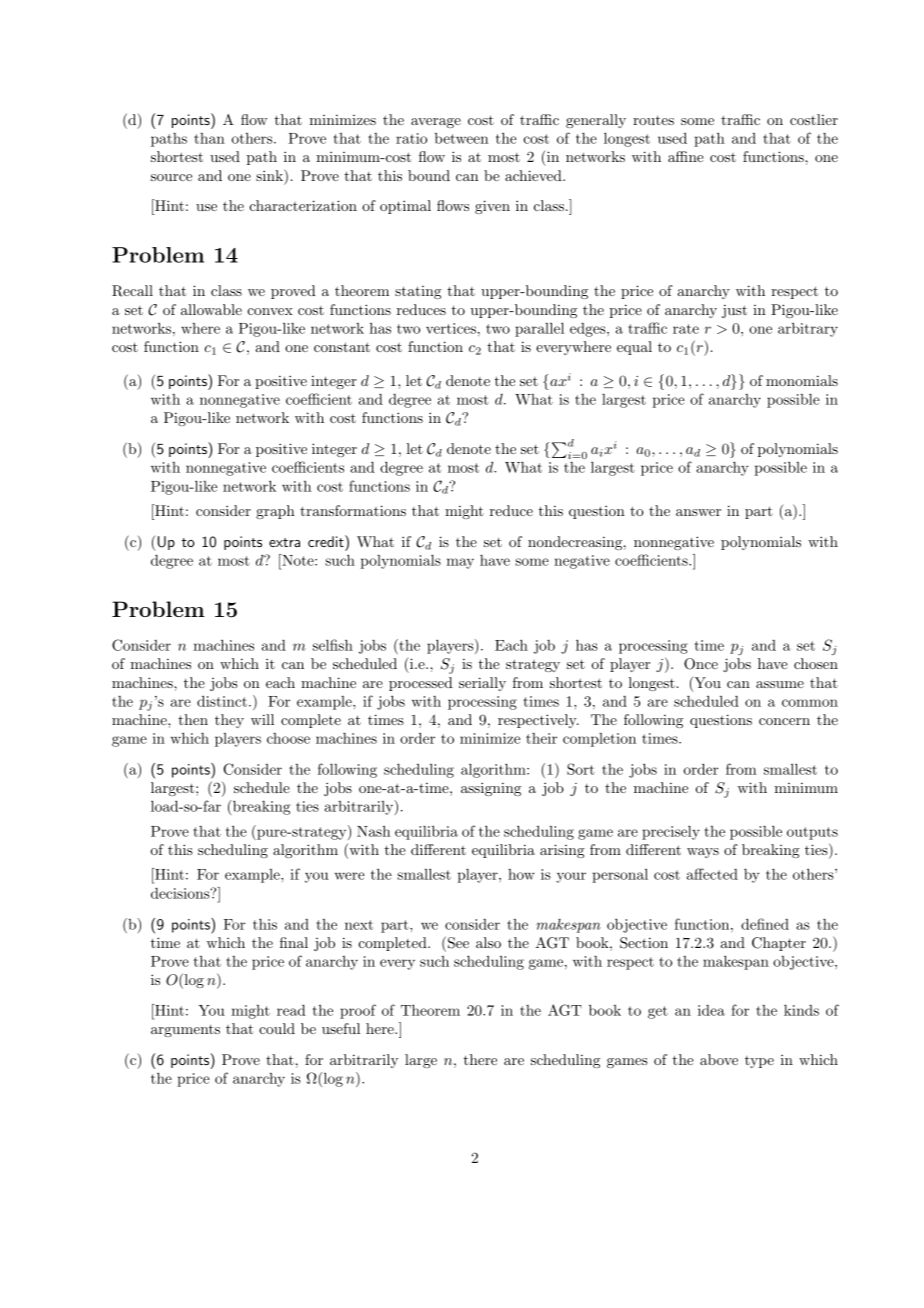 This document has width=924, height=1308. Describe the element at coordinates (491, 789) in the document. I see `assigning` at that location.
